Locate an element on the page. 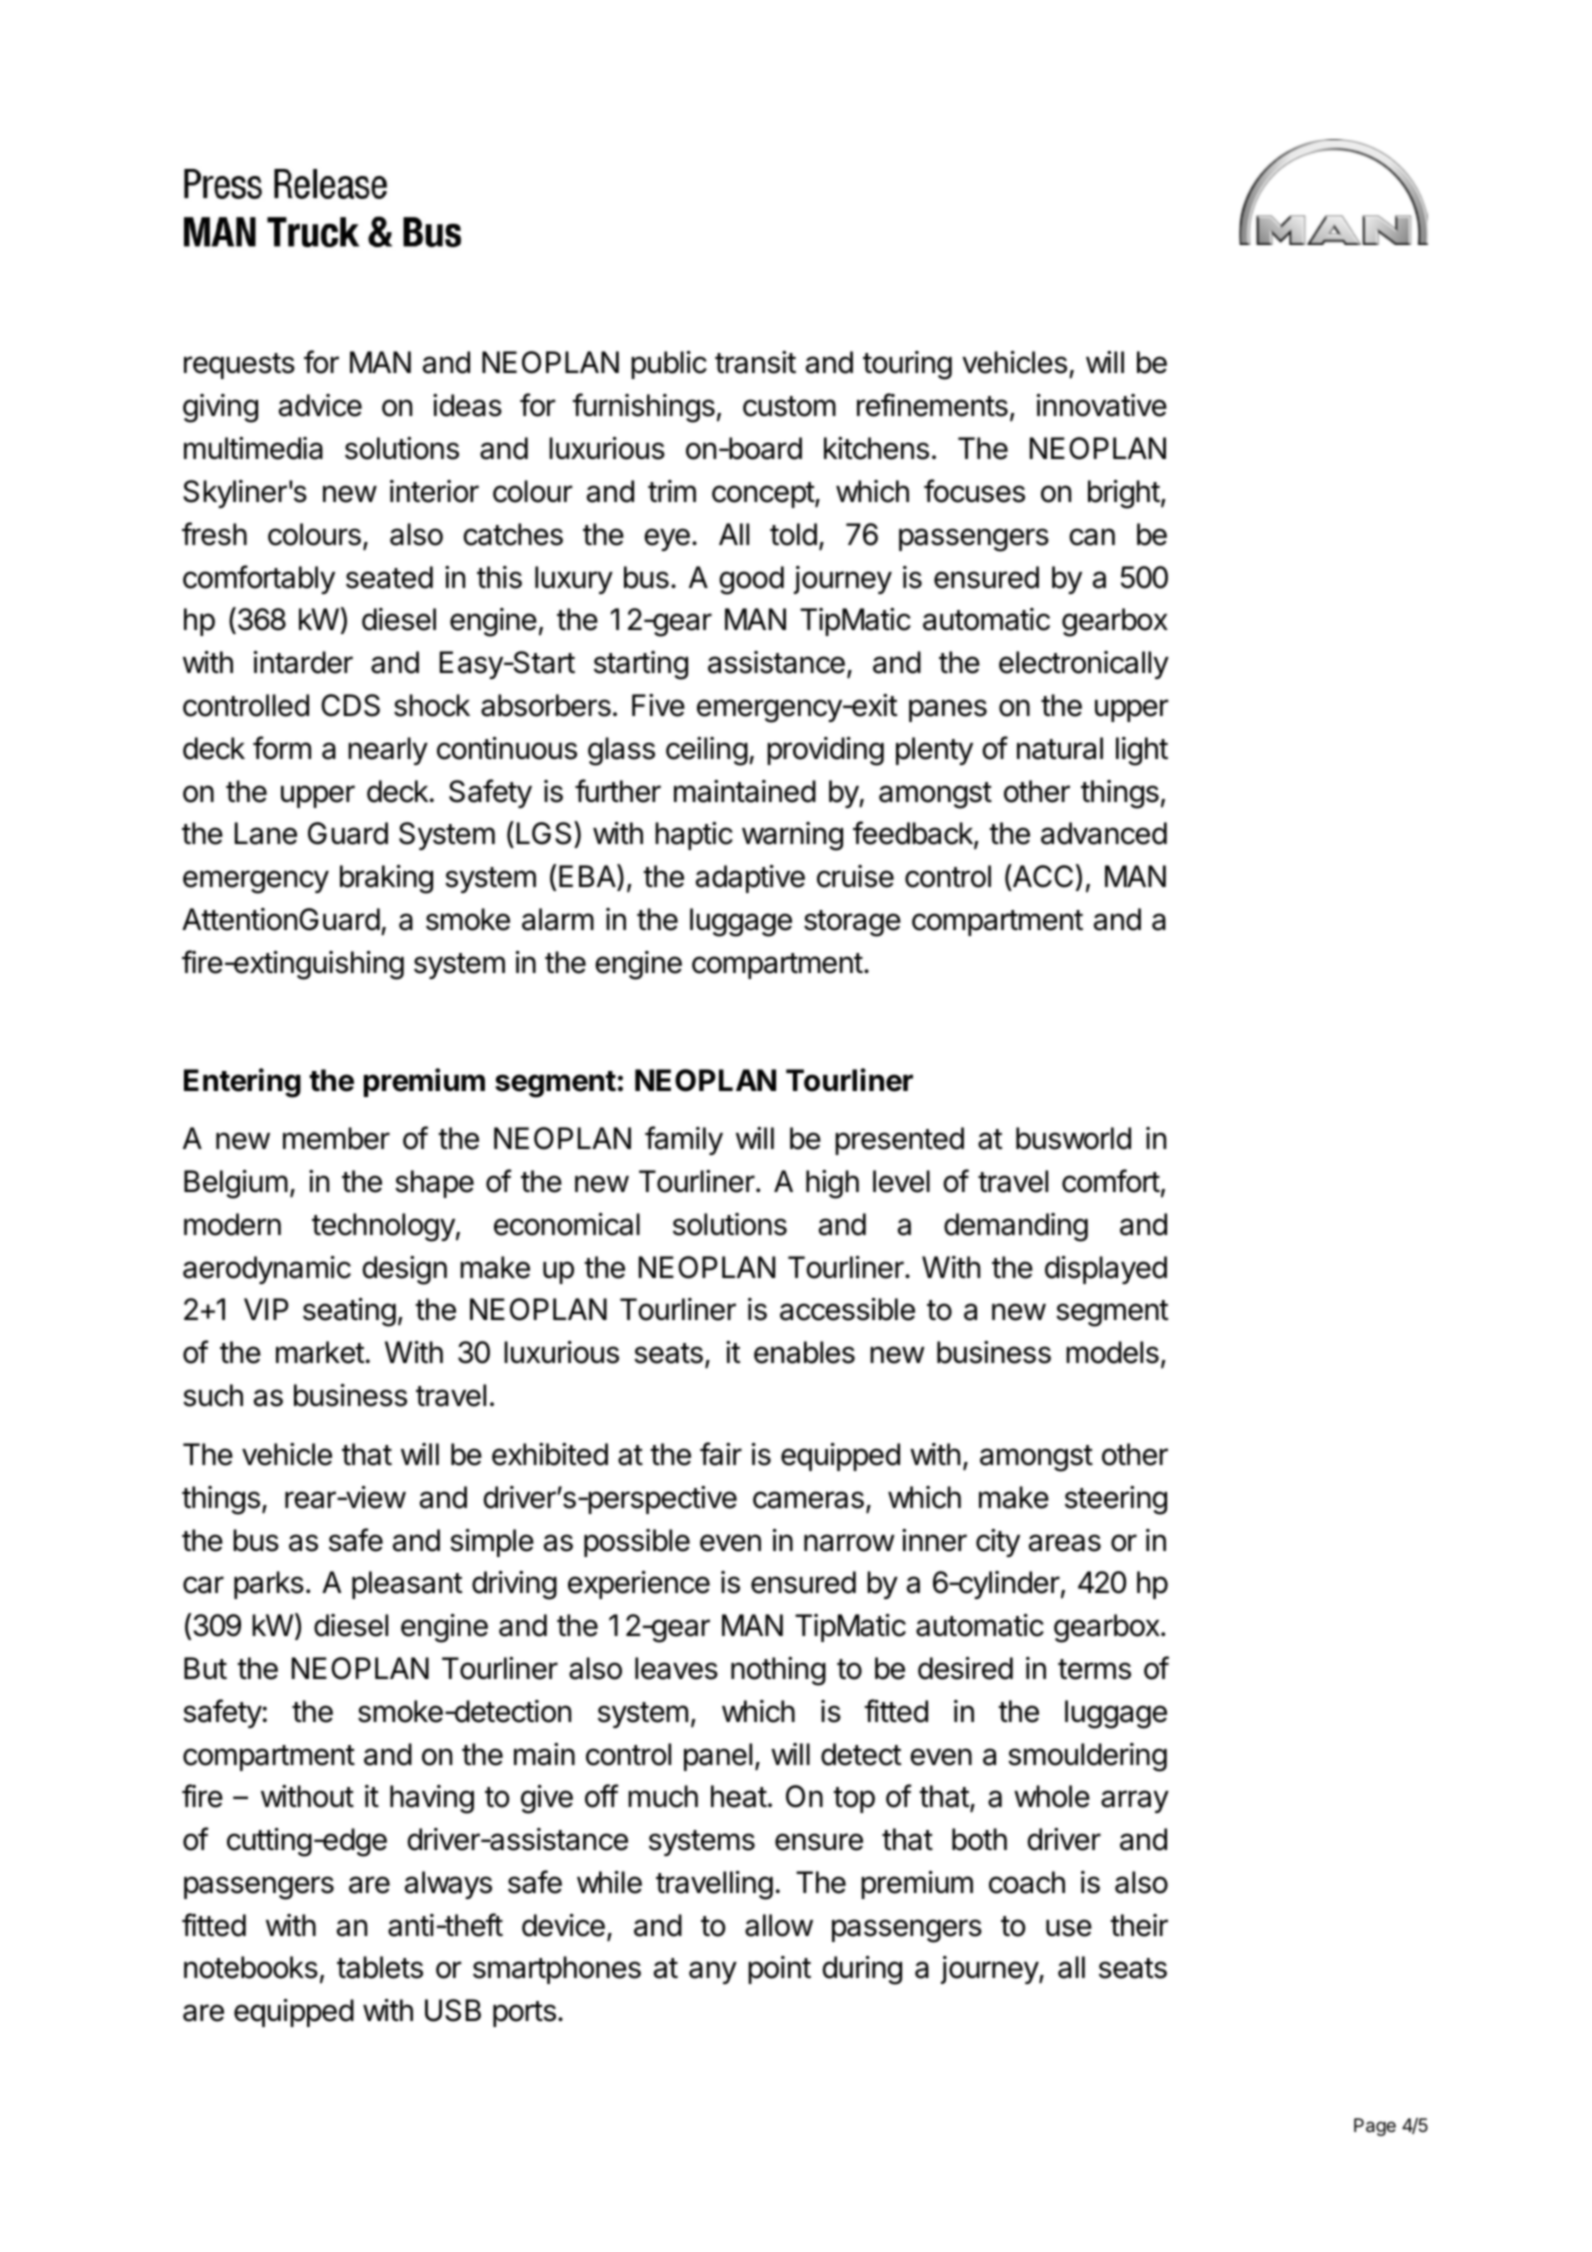 This image has width=1592, height=2252. point is located at coordinates (779, 1970).
